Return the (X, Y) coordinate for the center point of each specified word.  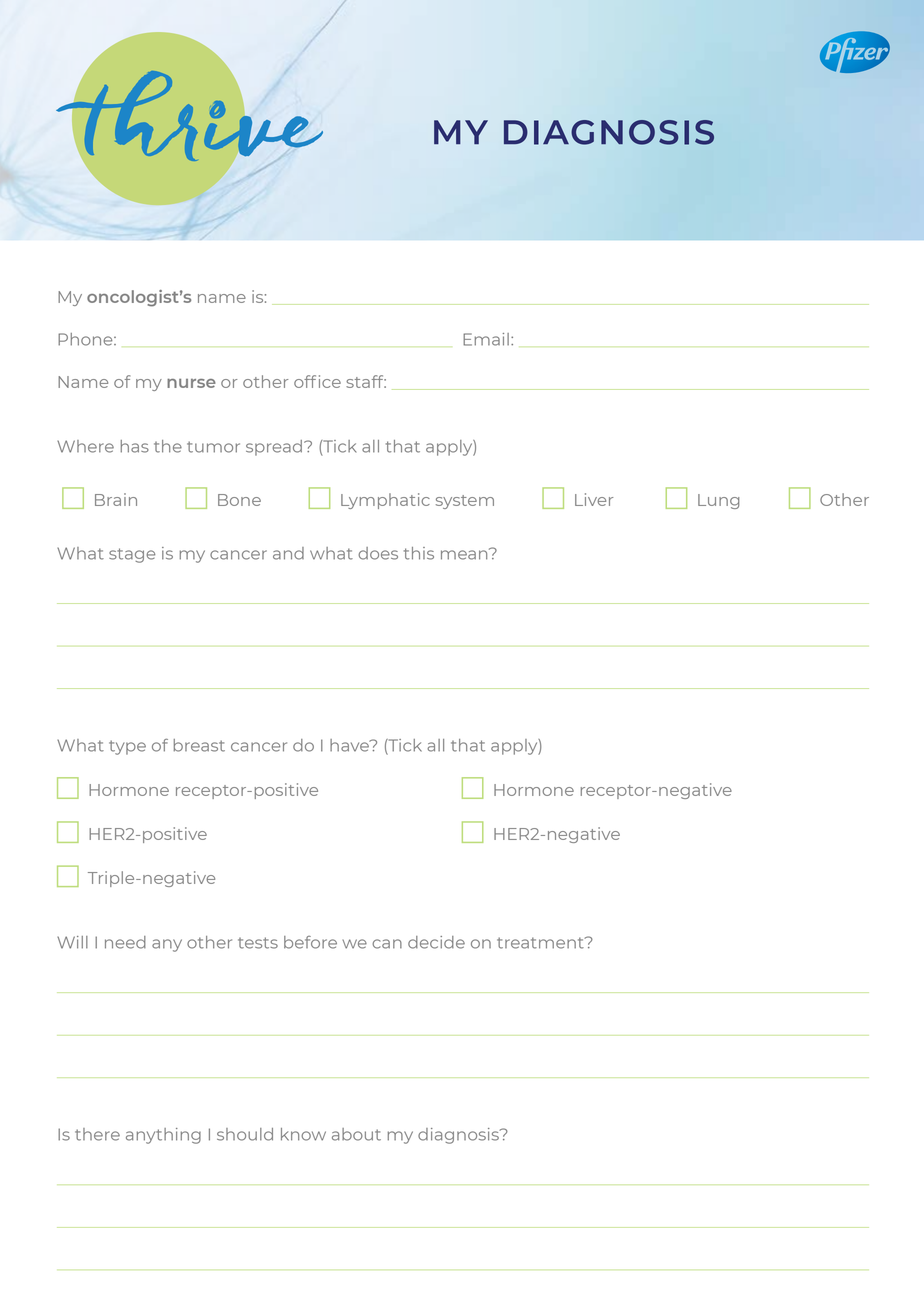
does (378, 553)
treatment (541, 943)
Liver (594, 499)
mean (465, 554)
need (125, 942)
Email (486, 339)
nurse (191, 383)
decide (436, 942)
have (350, 745)
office (317, 381)
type (127, 747)
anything (163, 1136)
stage (132, 555)
